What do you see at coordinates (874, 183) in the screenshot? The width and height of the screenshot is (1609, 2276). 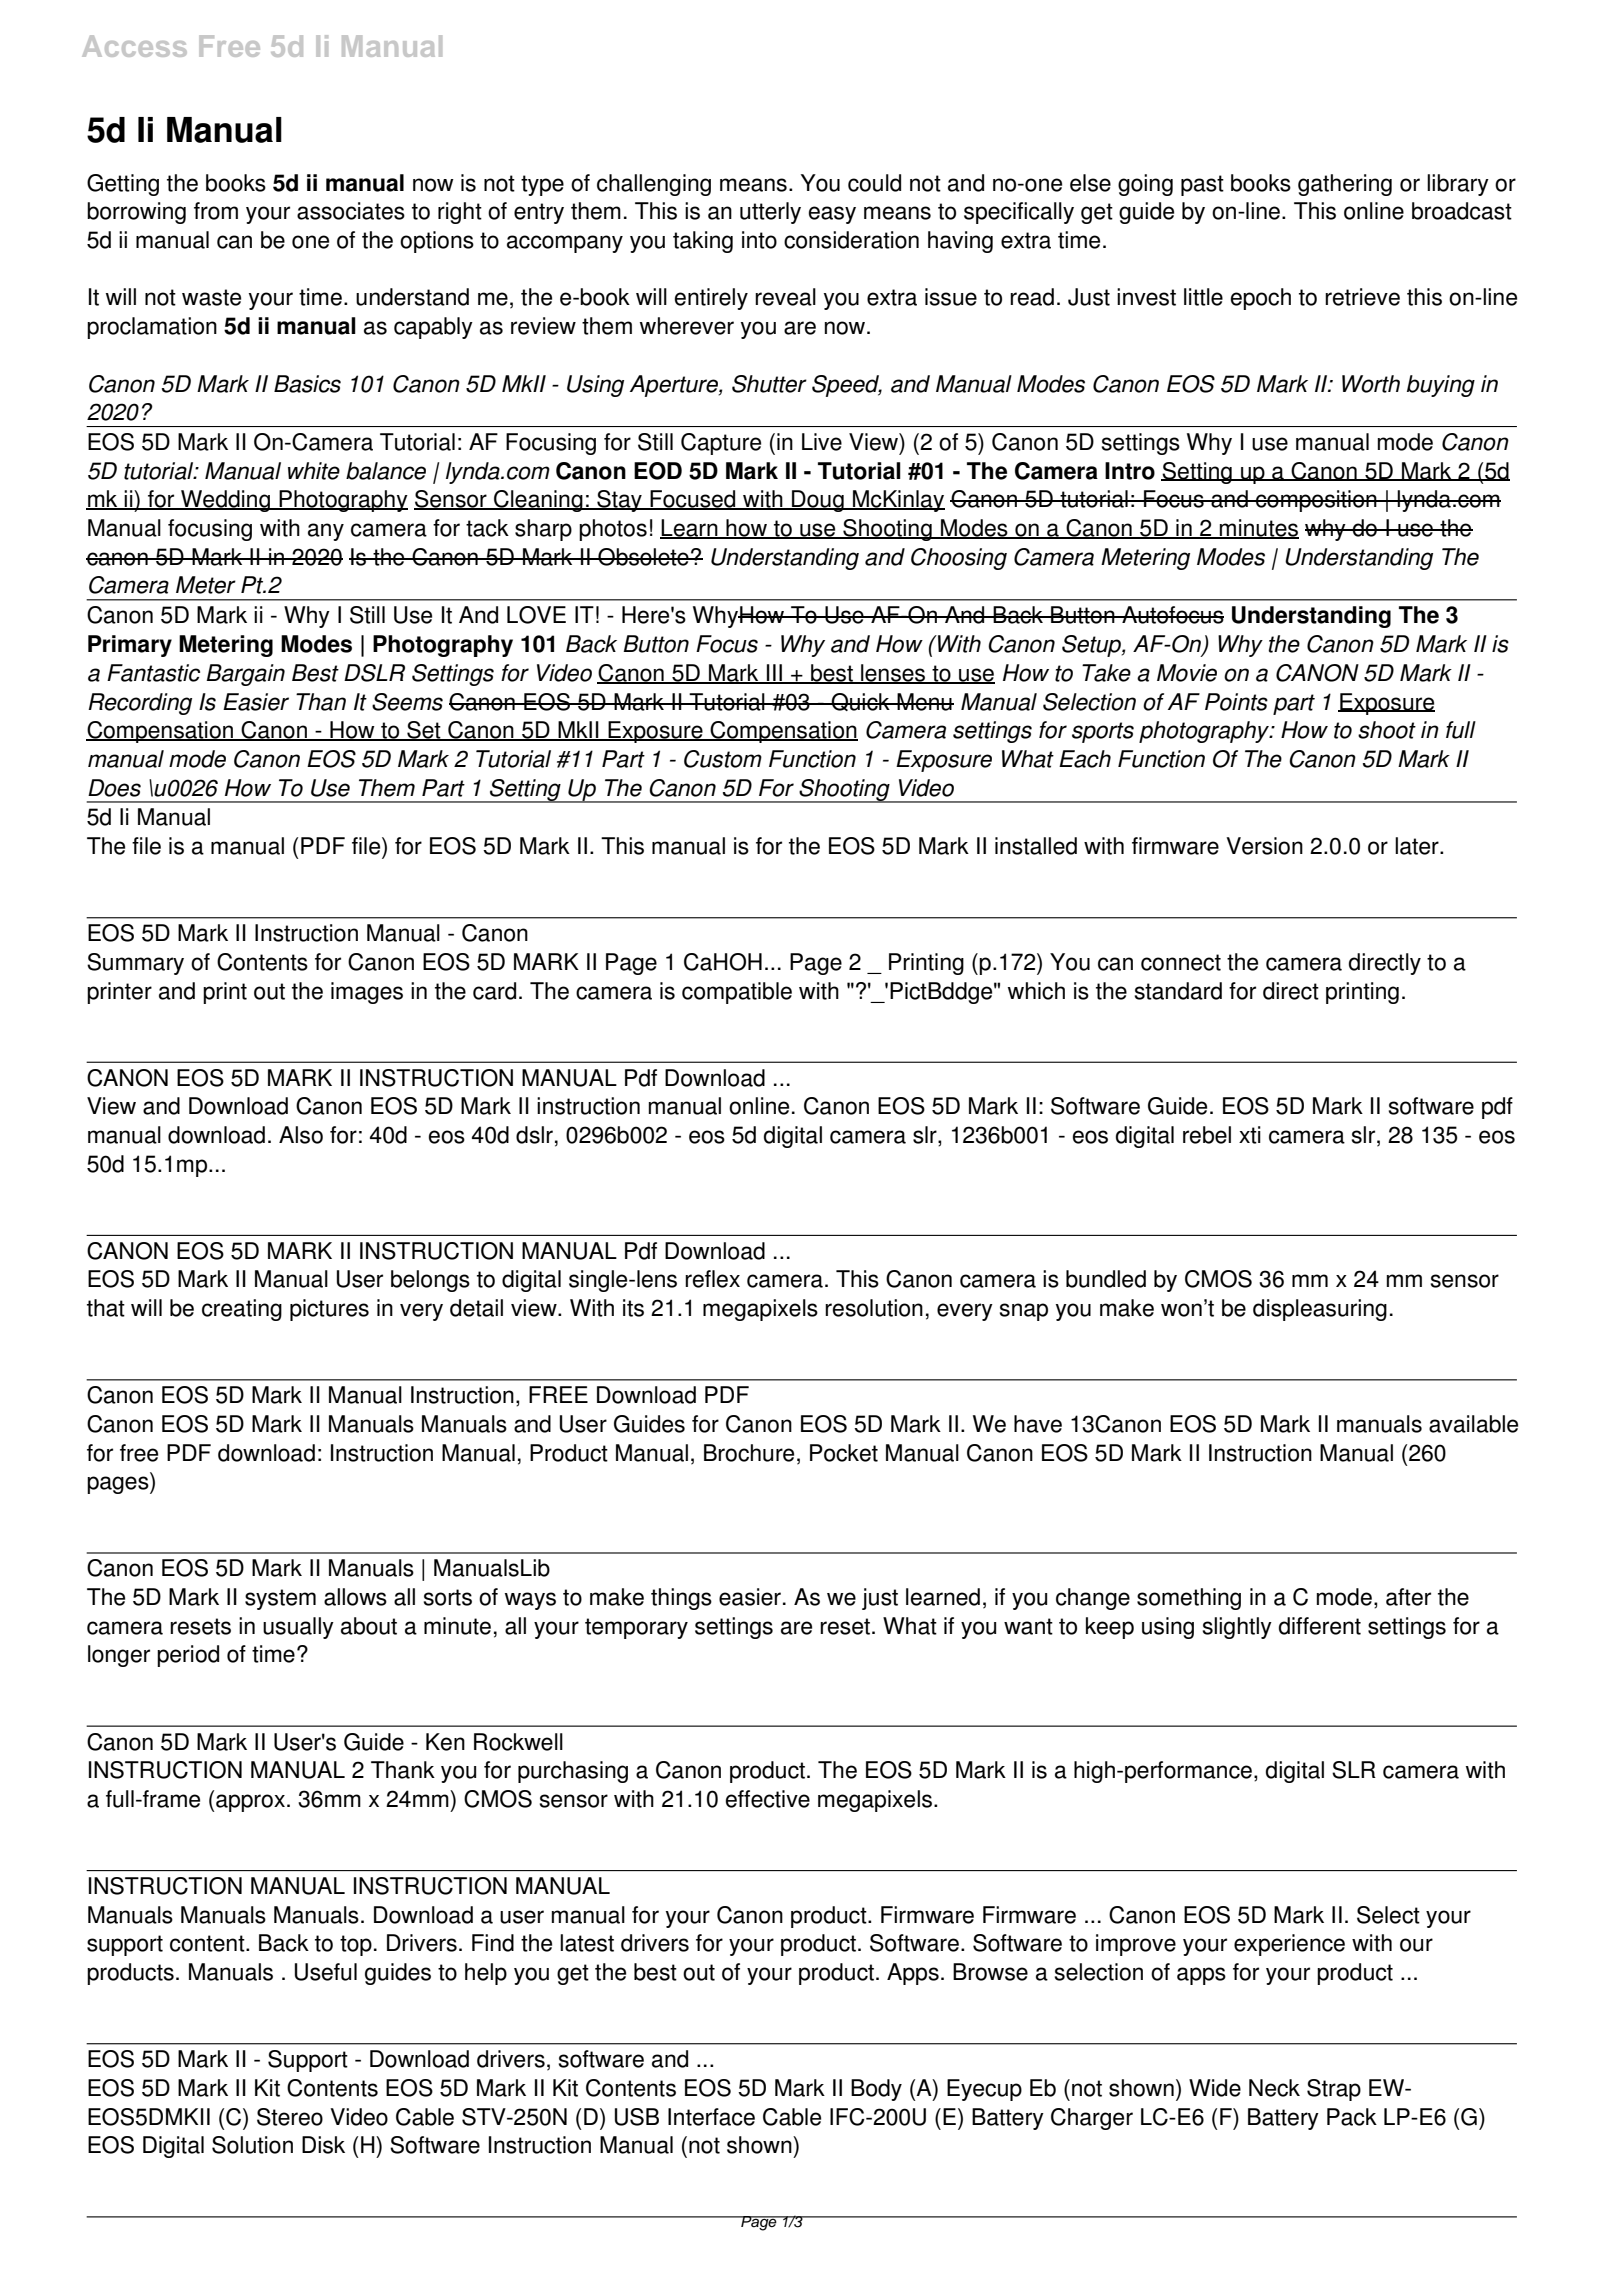 I see `could` at bounding box center [874, 183].
